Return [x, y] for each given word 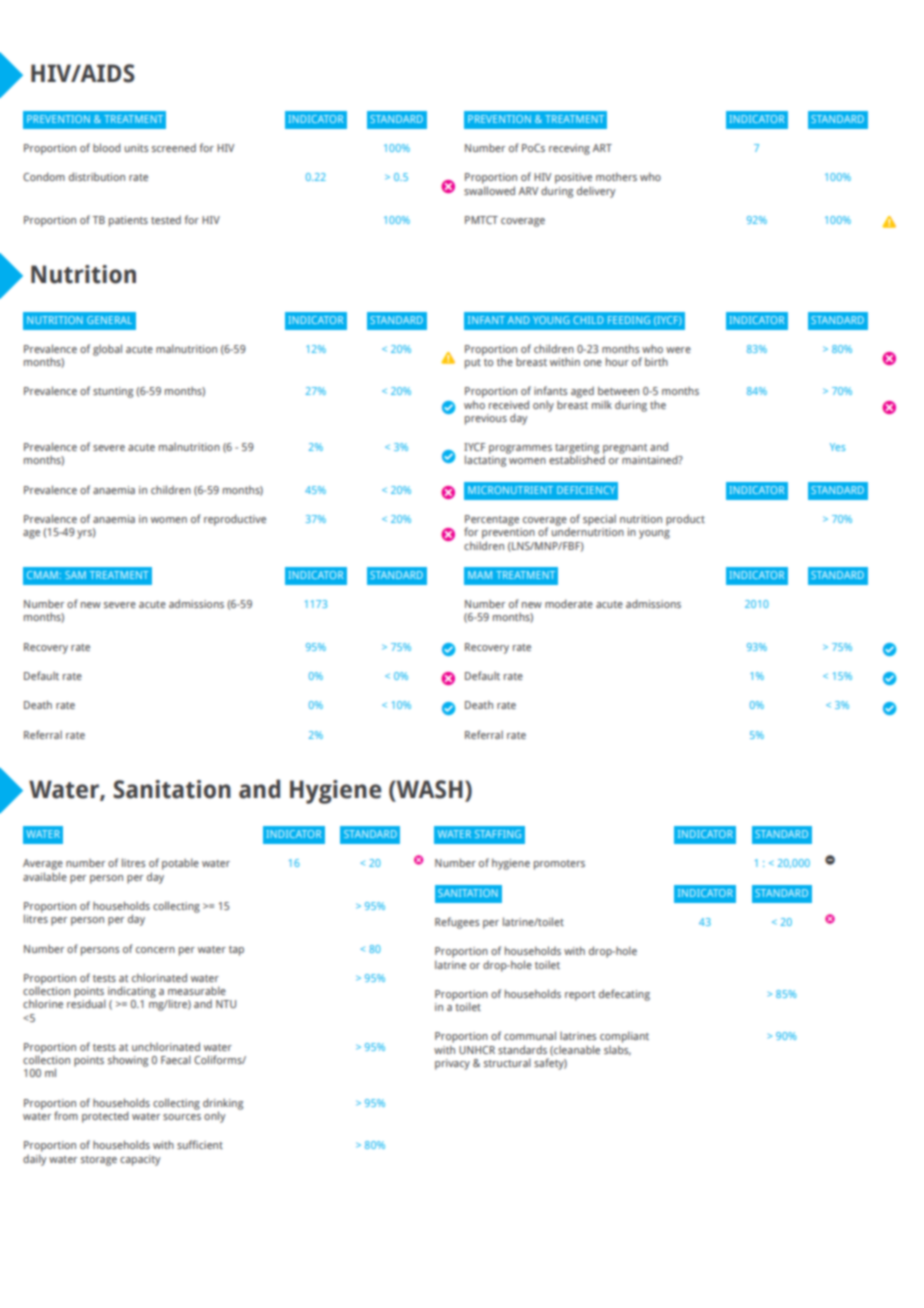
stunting [113, 392]
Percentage [492, 521]
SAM [75, 575]
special [599, 520]
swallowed [489, 190]
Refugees [457, 923]
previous [486, 419]
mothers [616, 176]
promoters [559, 865]
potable [180, 864]
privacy [452, 1064]
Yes [837, 447]
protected [105, 1117]
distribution [97, 176]
